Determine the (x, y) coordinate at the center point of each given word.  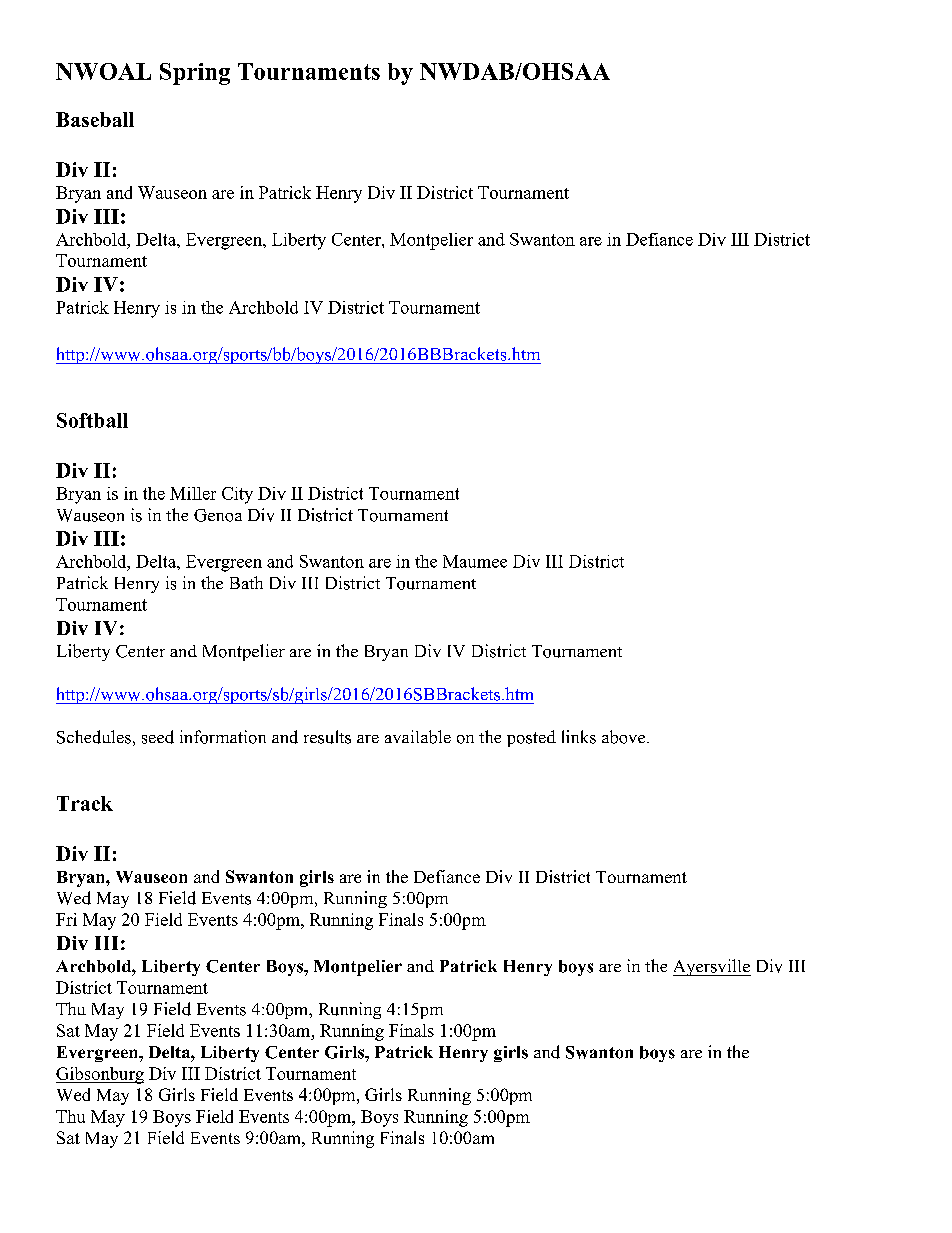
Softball (92, 420)
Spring (195, 74)
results (327, 737)
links (579, 737)
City (237, 495)
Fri (66, 919)
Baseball (95, 119)
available (418, 737)
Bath (246, 582)
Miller (193, 493)
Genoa (218, 515)
